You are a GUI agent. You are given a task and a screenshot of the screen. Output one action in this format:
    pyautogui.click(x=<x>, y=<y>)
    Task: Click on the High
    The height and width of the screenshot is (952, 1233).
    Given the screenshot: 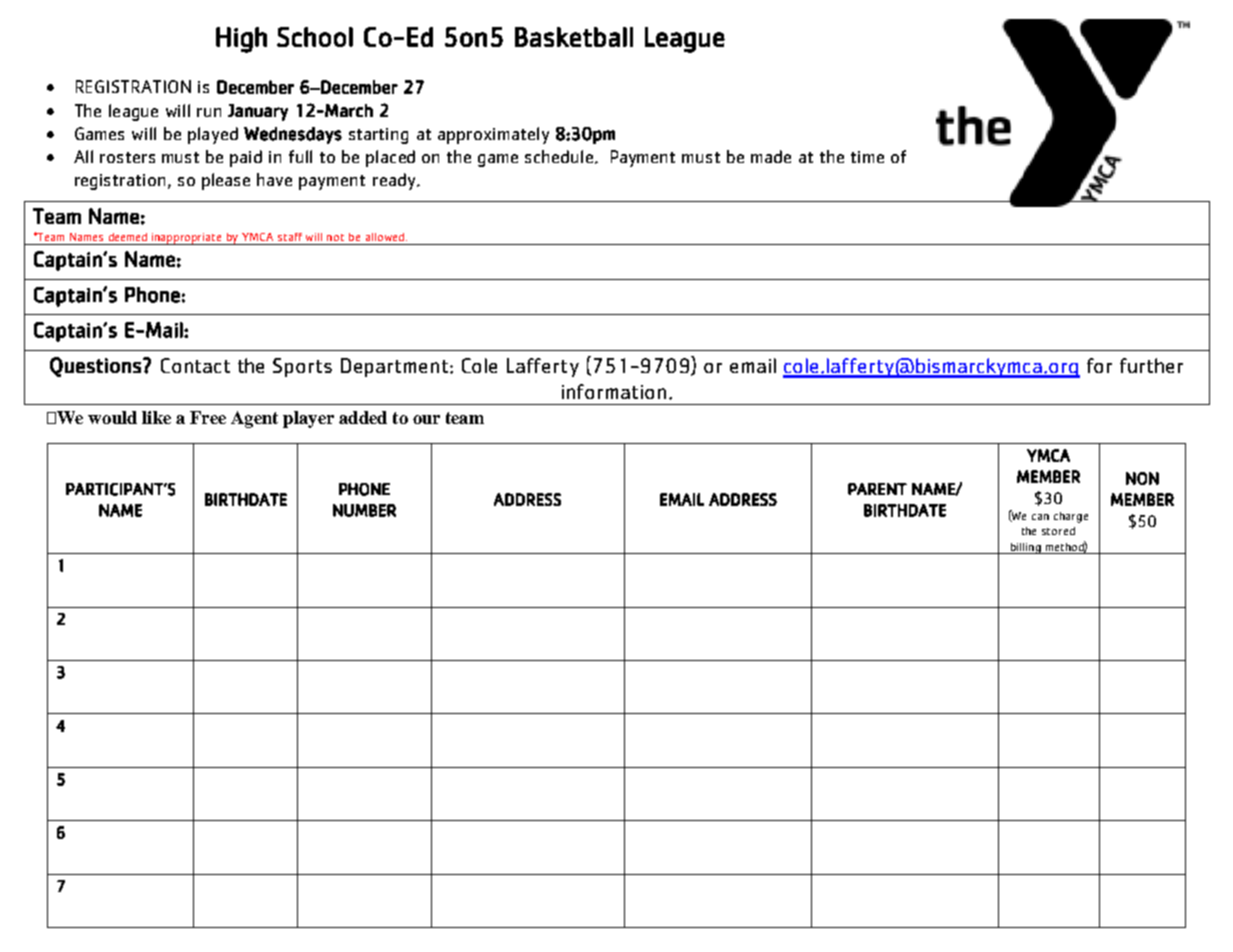 What is the action you would take?
    pyautogui.click(x=241, y=40)
